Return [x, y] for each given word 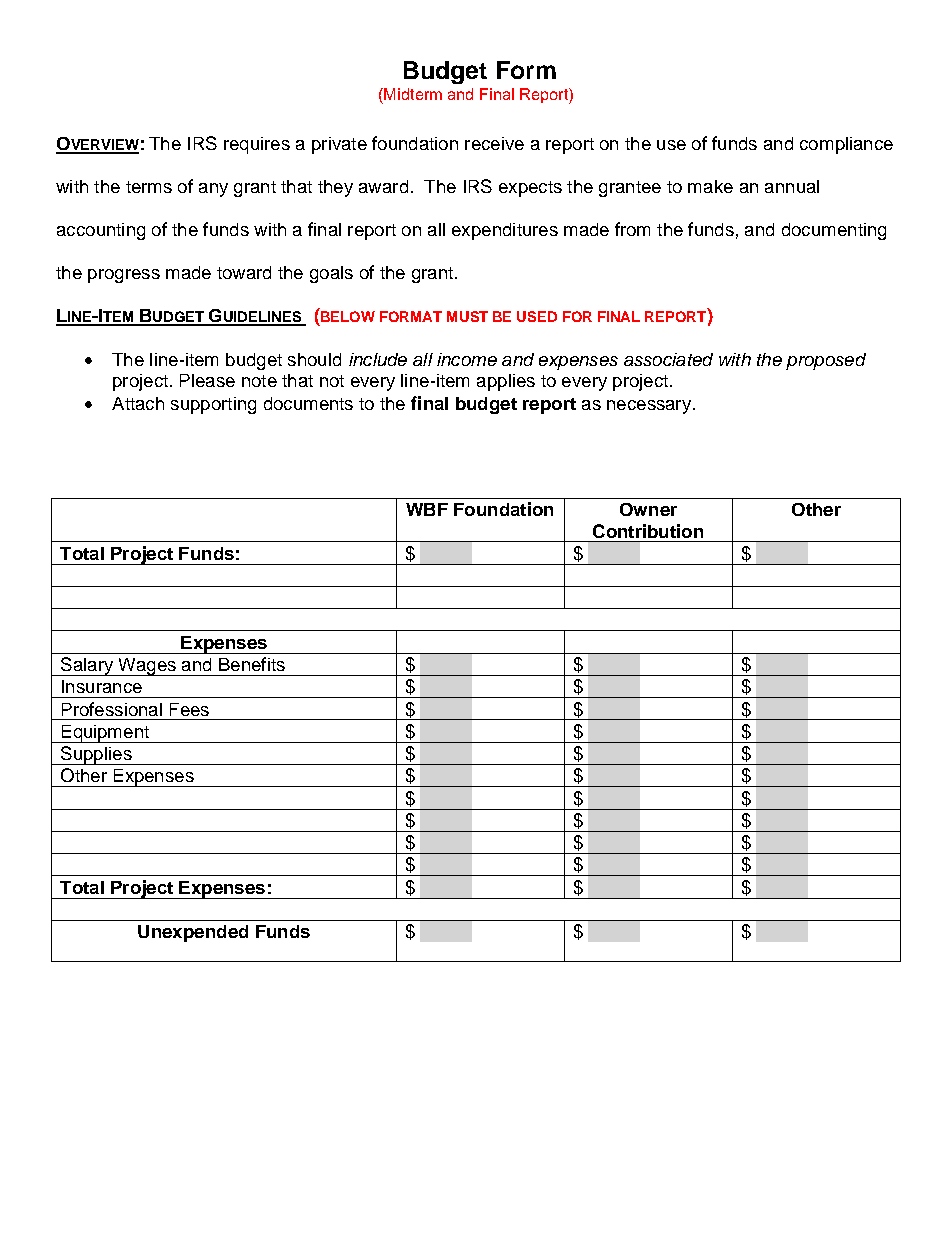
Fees [189, 709]
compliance [846, 145]
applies [506, 382]
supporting [213, 405]
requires [257, 145]
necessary [649, 407]
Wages [147, 667]
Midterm [413, 94]
